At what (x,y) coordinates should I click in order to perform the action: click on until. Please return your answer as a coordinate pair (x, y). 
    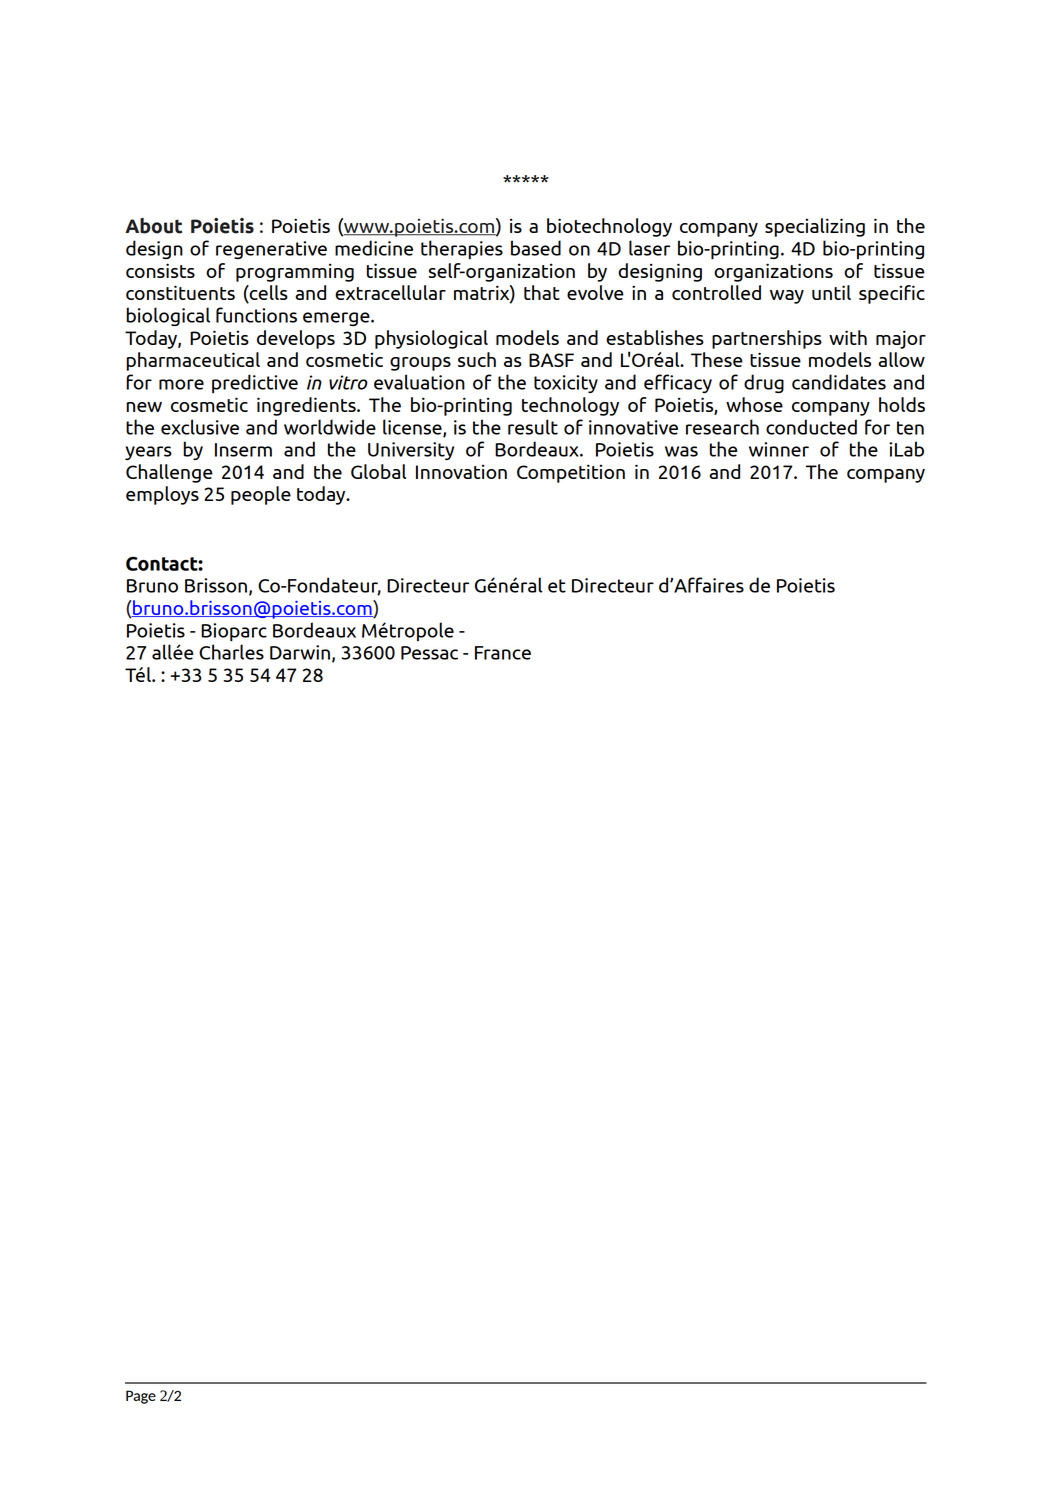
    Looking at the image, I should click on (831, 292).
